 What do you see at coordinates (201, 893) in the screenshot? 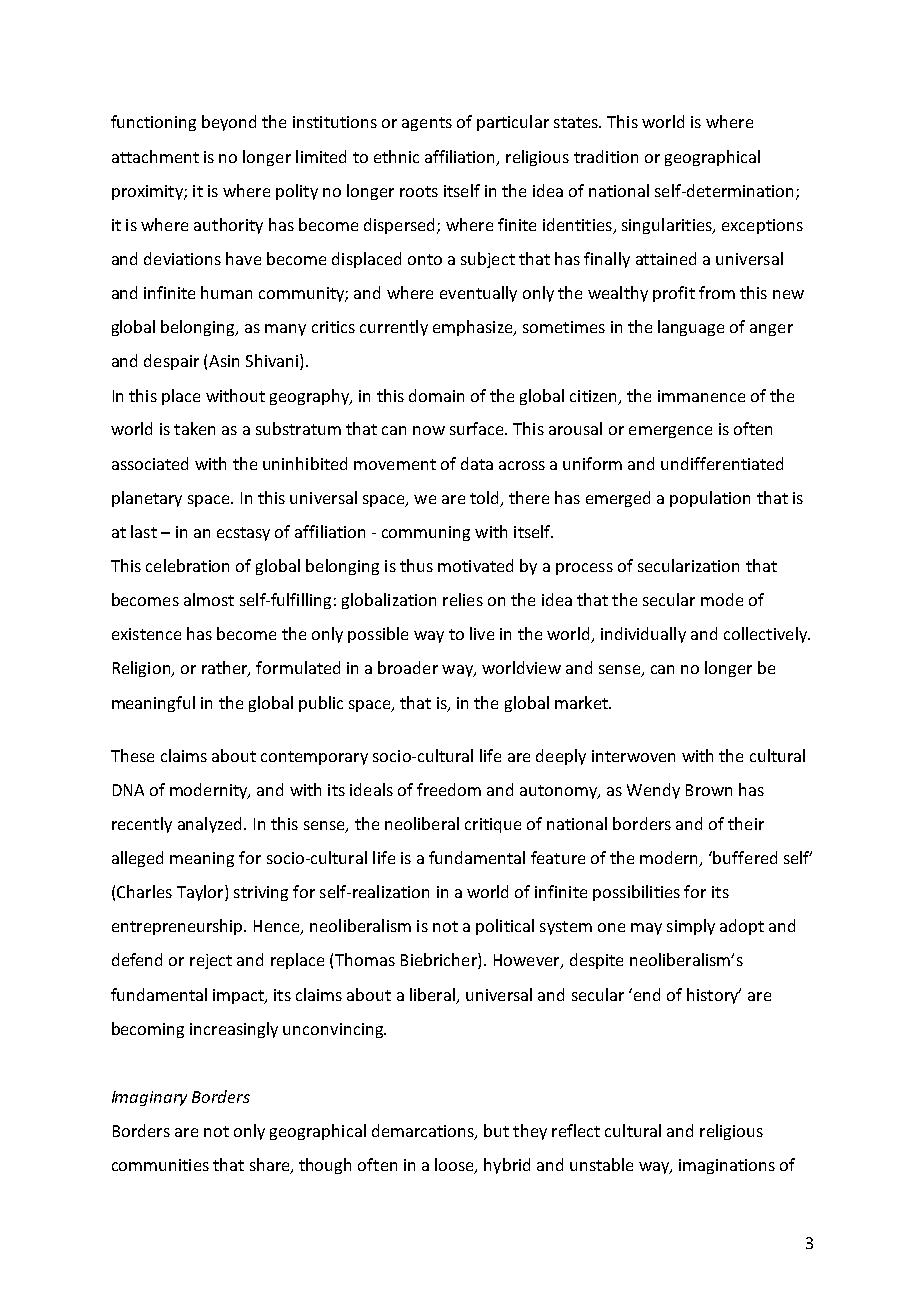
I see `Taylor` at bounding box center [201, 893].
